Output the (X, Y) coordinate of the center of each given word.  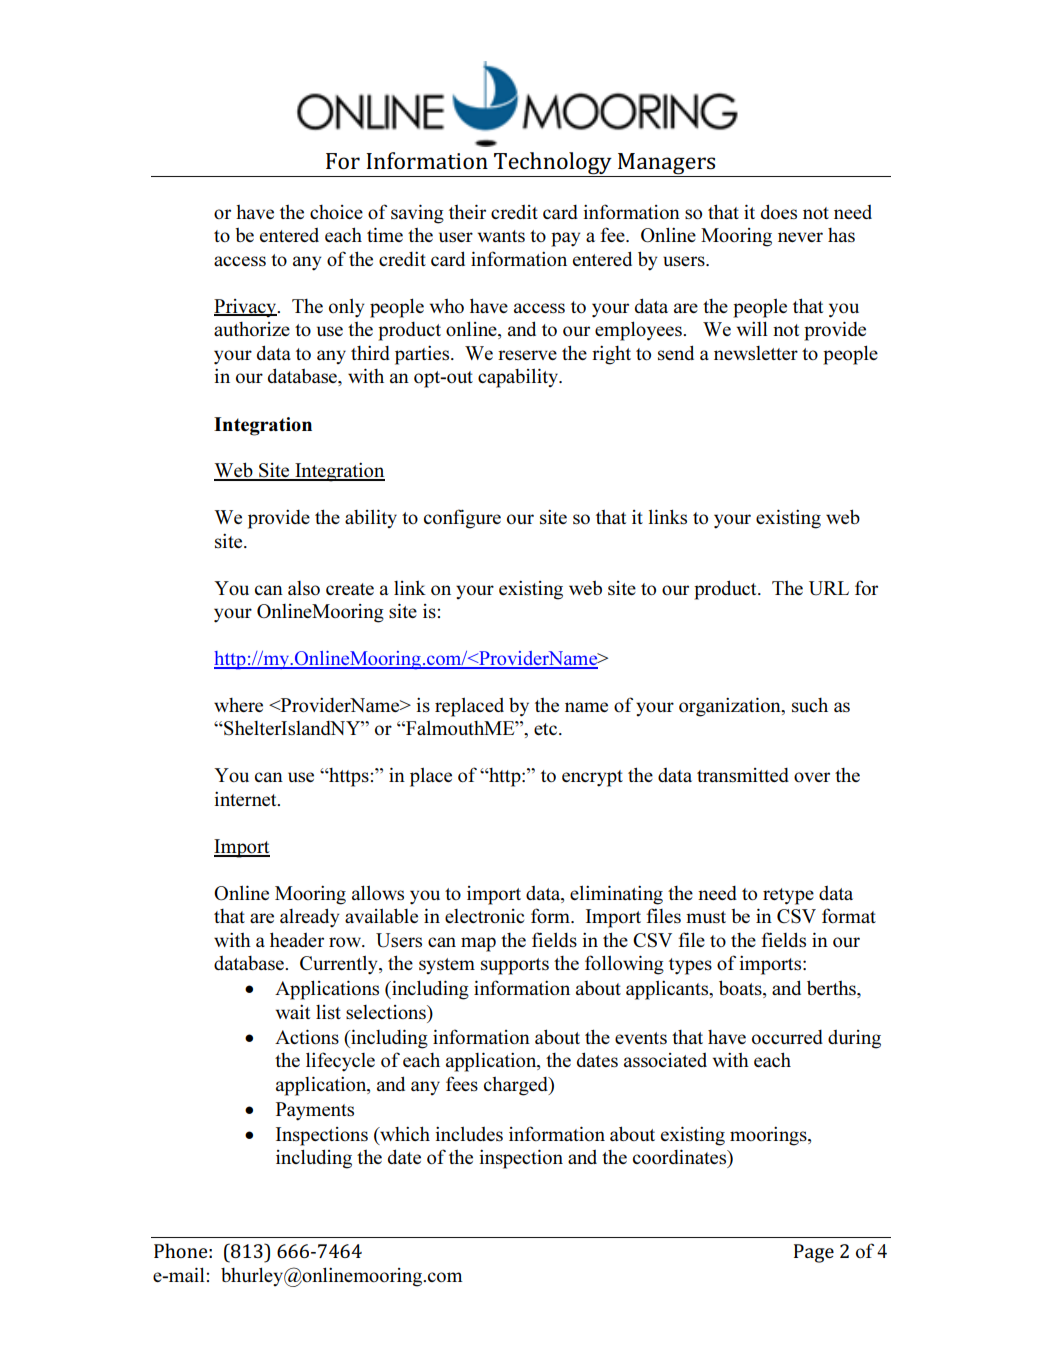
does (779, 211)
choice (336, 212)
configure (462, 519)
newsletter (756, 353)
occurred (787, 1037)
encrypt (592, 778)
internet (247, 798)
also (304, 588)
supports (515, 966)
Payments (315, 1111)
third (370, 352)
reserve (527, 355)
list (328, 1012)
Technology (553, 164)
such (810, 705)
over (812, 777)
